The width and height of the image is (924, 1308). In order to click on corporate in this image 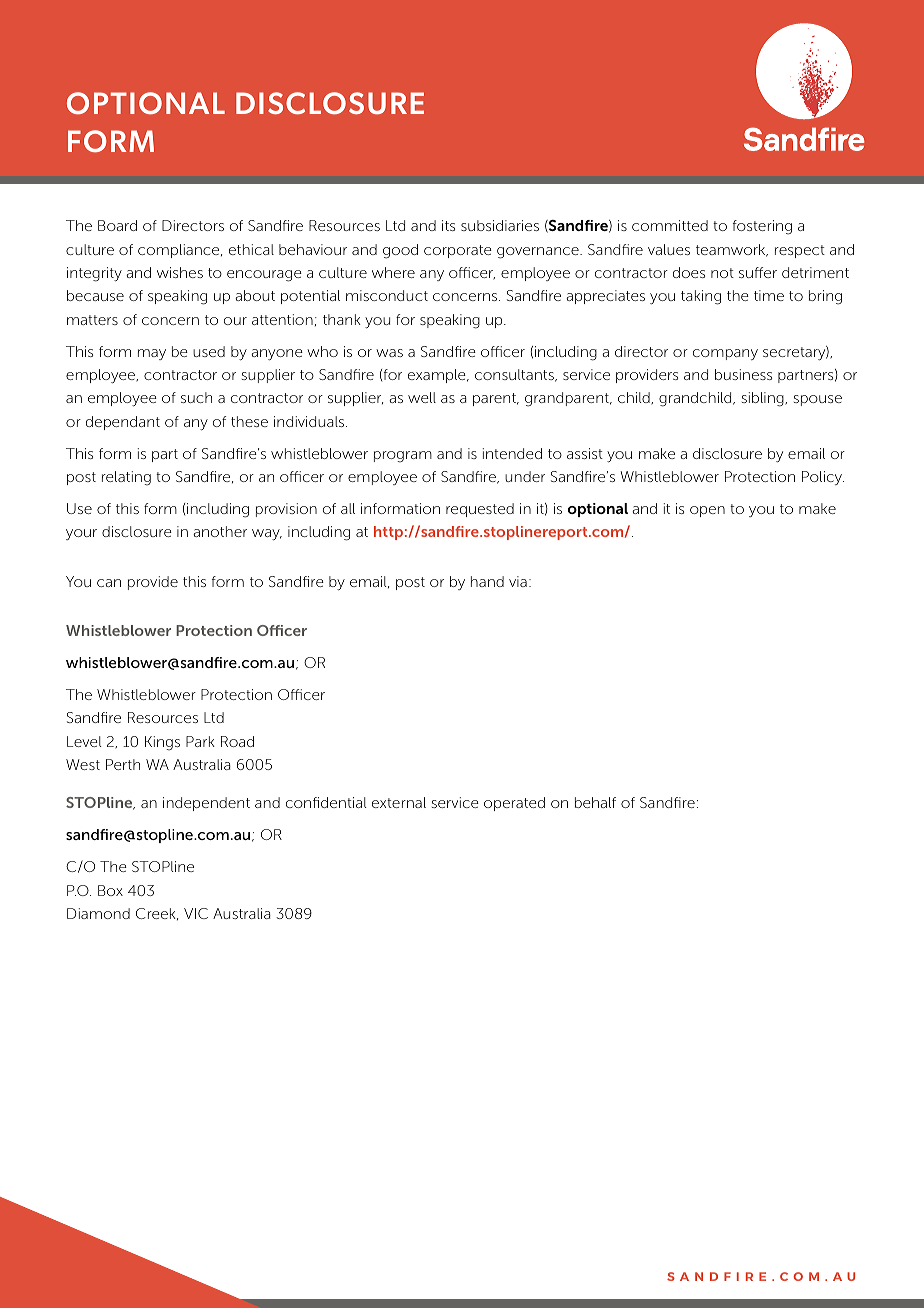, I will do `click(458, 251)`.
